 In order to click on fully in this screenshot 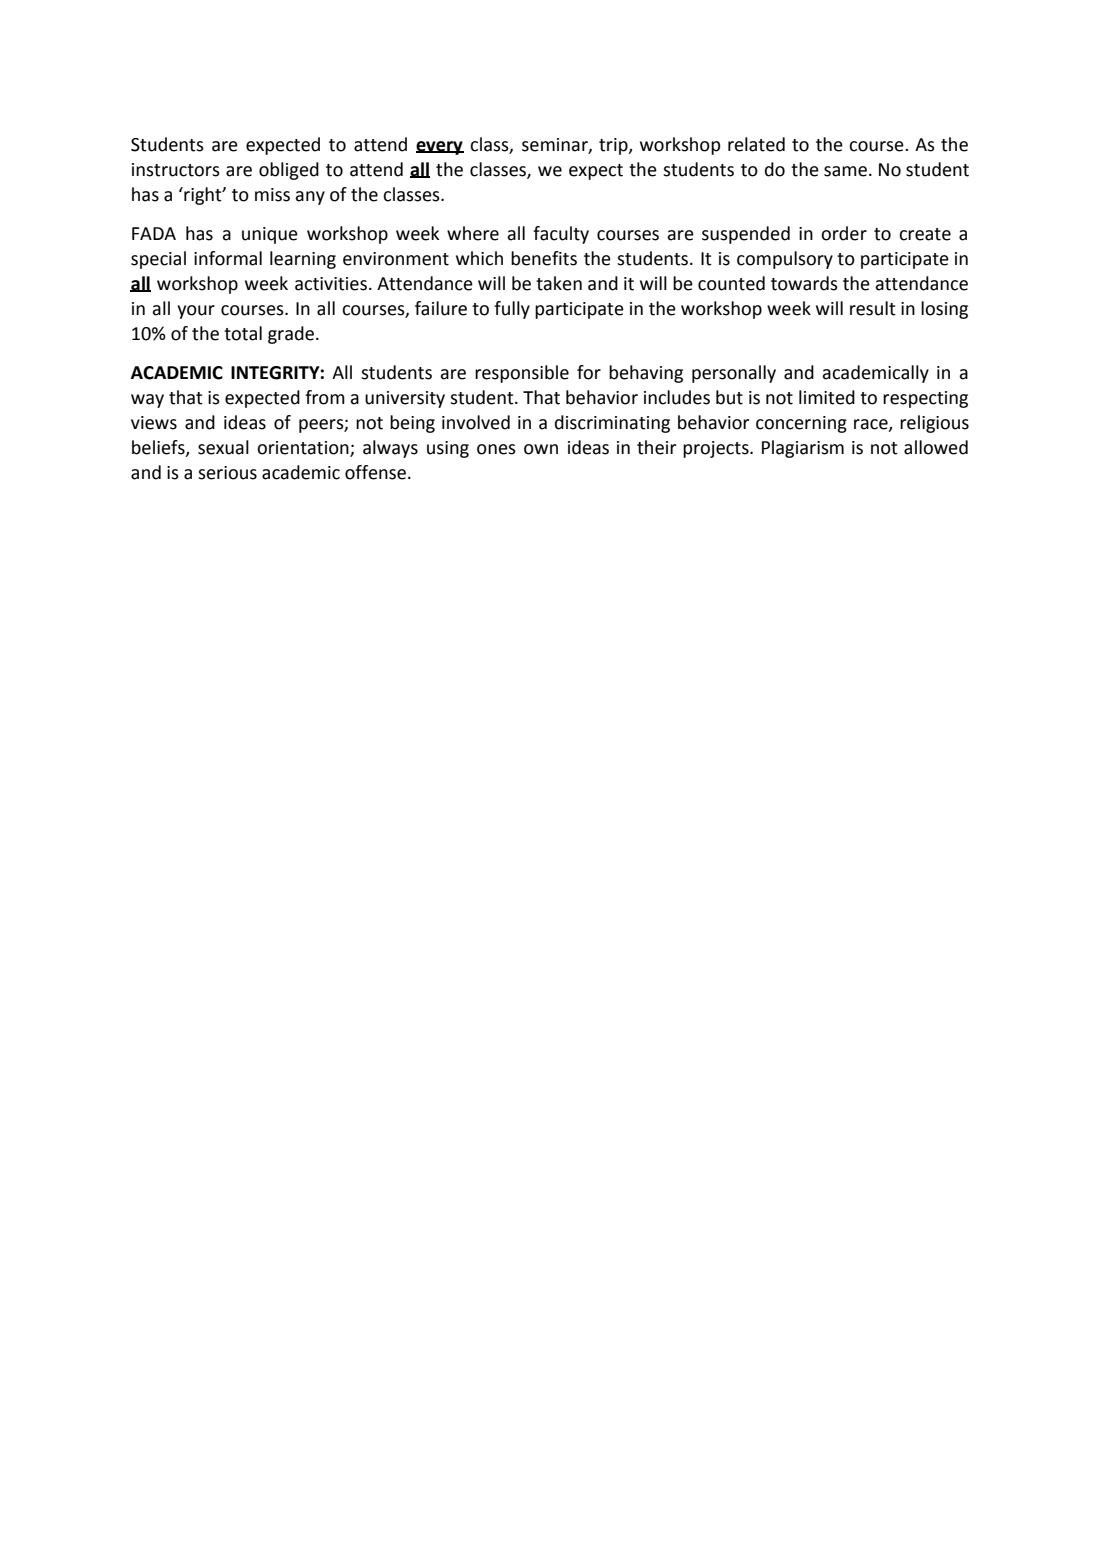, I will do `click(512, 310)`.
